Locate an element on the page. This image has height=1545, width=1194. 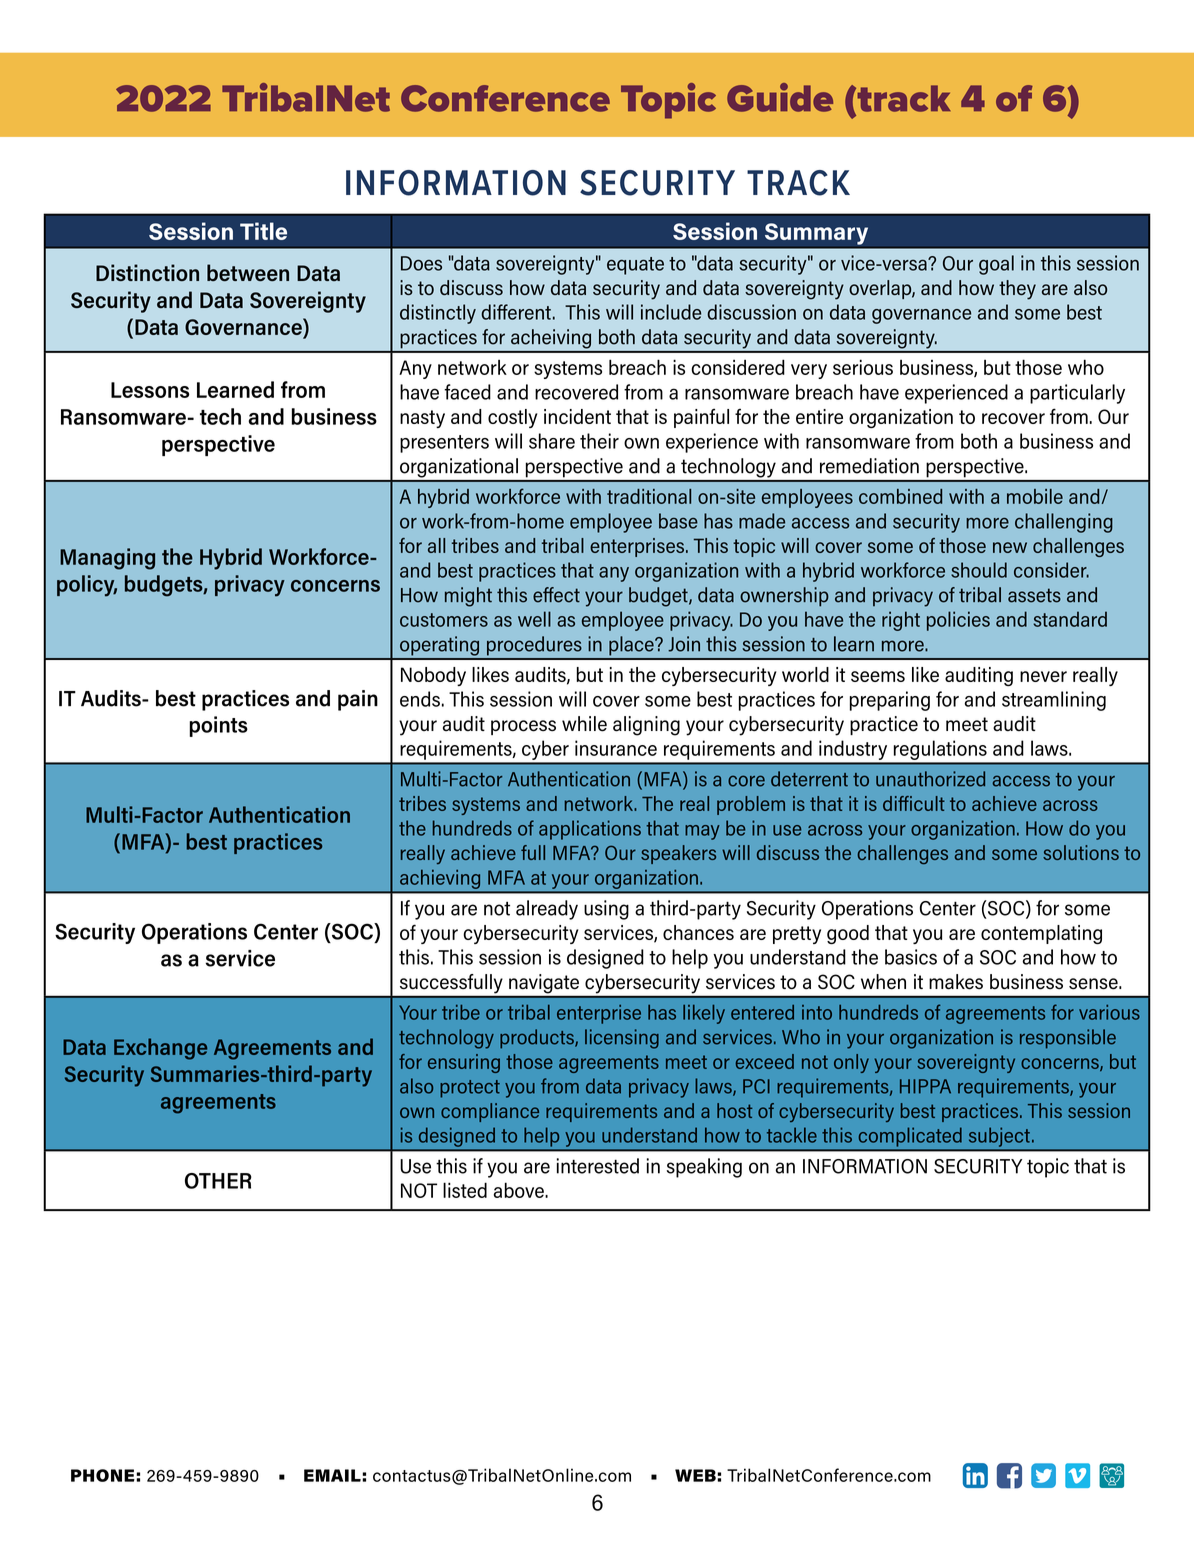
policies is located at coordinates (958, 621).
